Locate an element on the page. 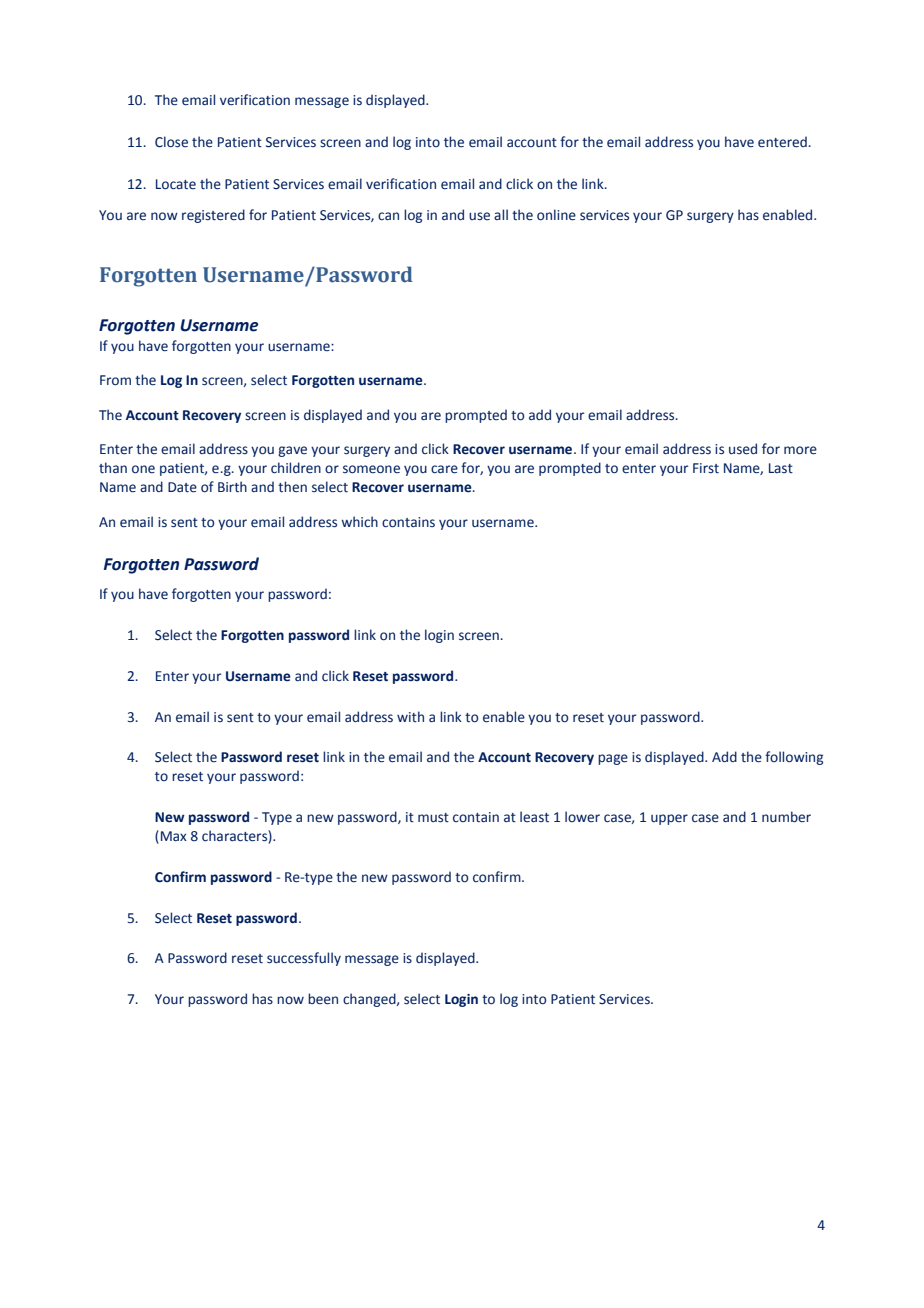 The height and width of the document is (1308, 924). all is located at coordinates (501, 214).
